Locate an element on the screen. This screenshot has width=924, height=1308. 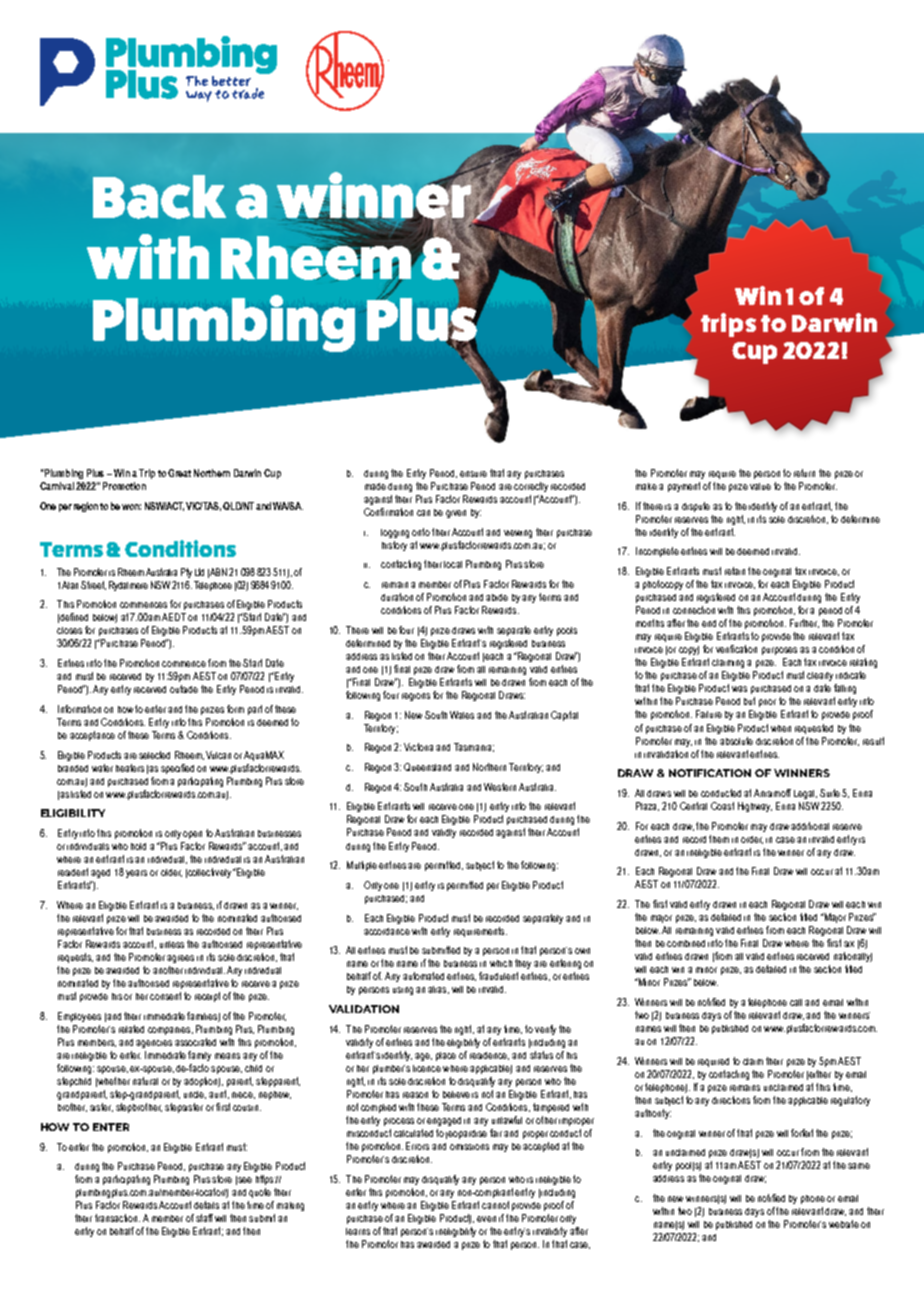
ensure is located at coordinates (473, 474).
